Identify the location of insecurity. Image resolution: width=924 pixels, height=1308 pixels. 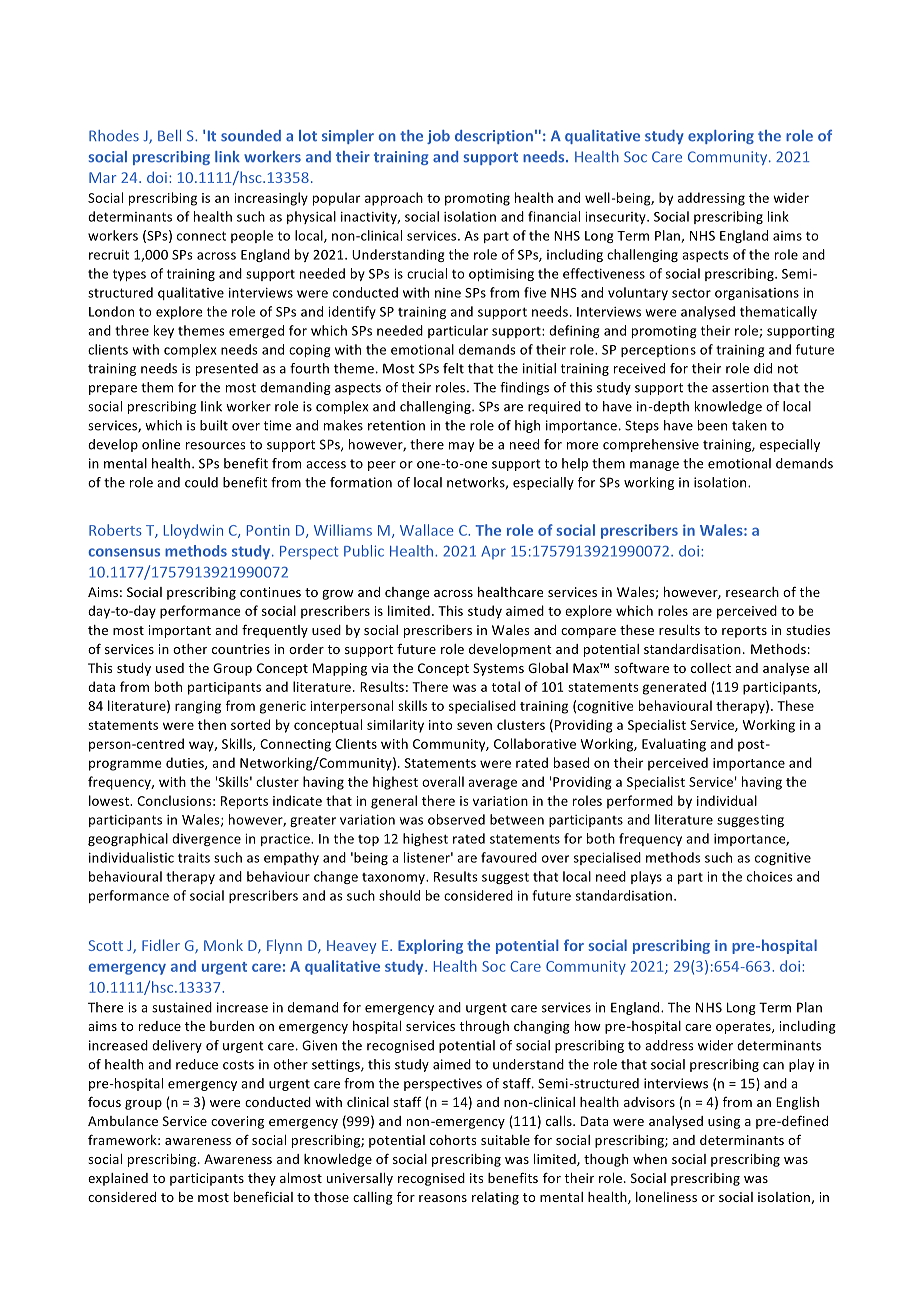
(616, 218).
